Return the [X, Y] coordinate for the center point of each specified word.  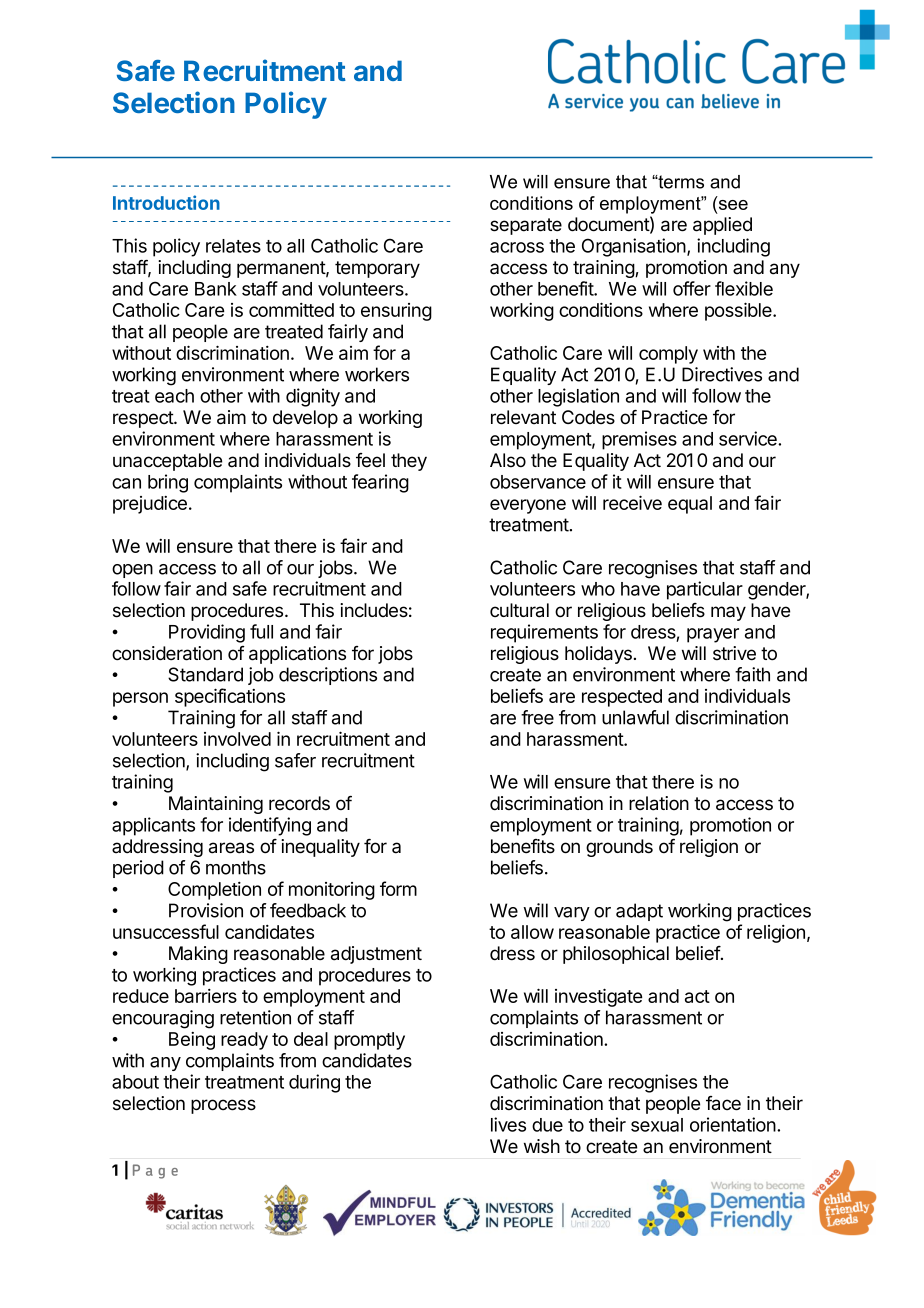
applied [722, 226]
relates [233, 246]
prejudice [150, 505]
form [398, 888]
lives [508, 1124]
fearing [380, 483]
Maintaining [216, 805]
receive [632, 502]
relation [659, 803]
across [517, 247]
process [223, 1106]
